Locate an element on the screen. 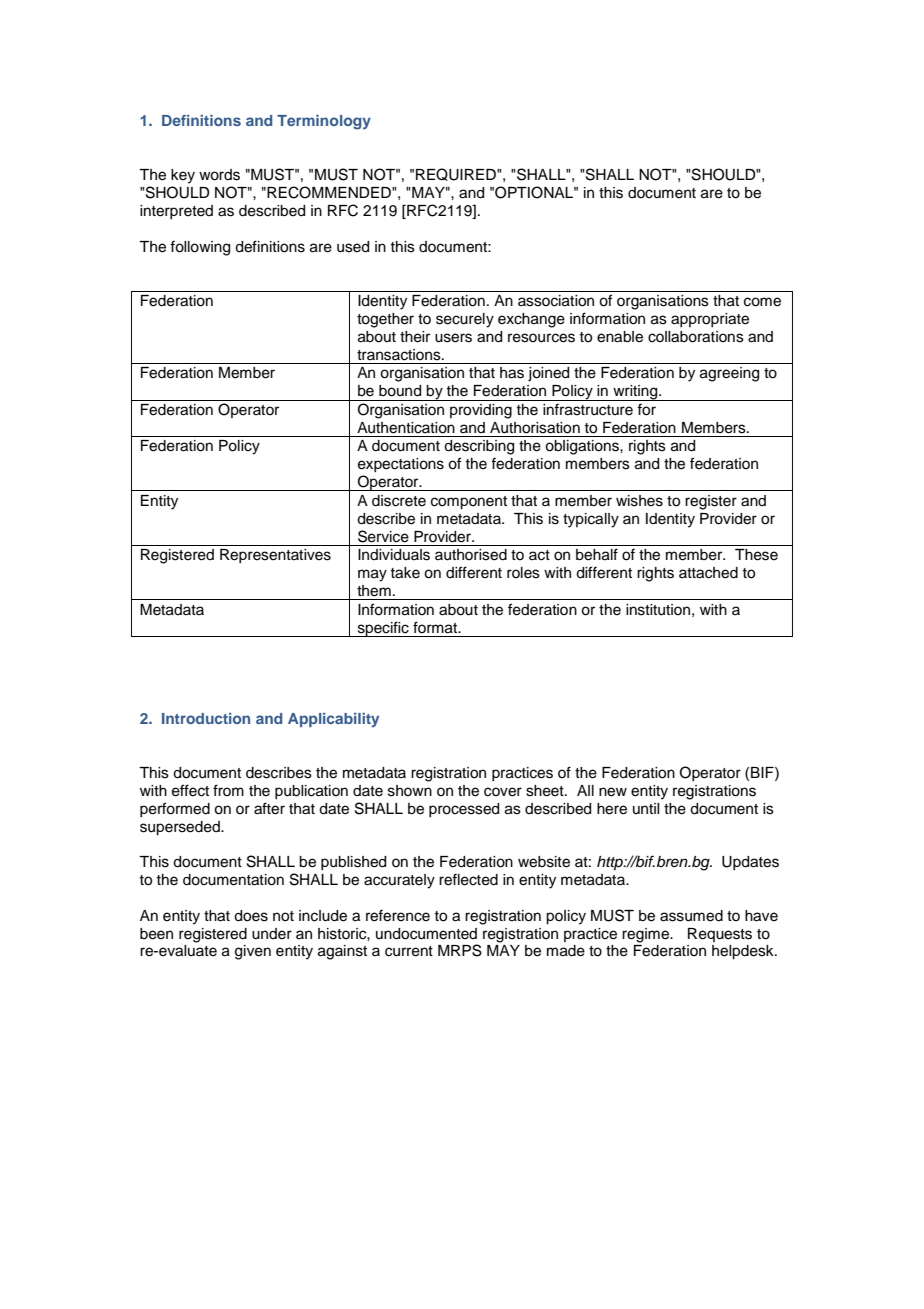 The height and width of the screenshot is (1309, 924). expectations is located at coordinates (401, 465).
